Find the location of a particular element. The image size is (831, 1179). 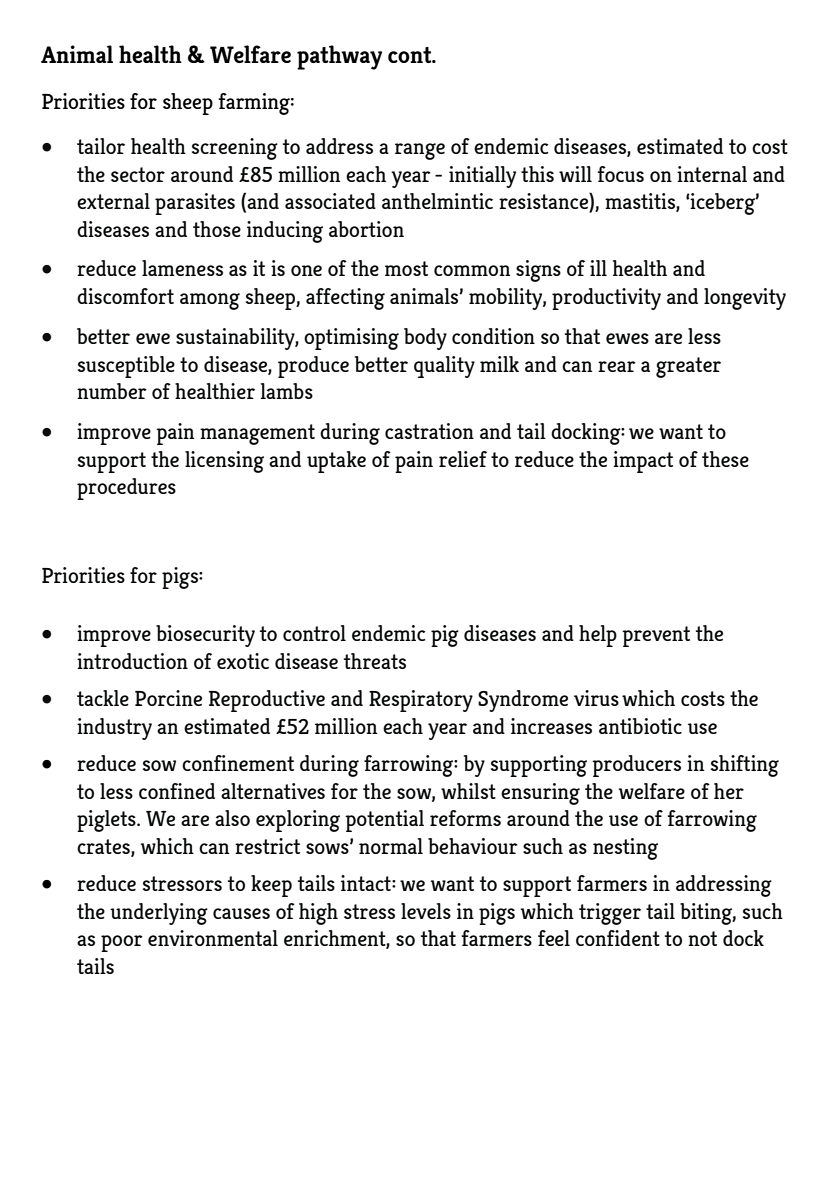

pathway is located at coordinates (339, 57).
